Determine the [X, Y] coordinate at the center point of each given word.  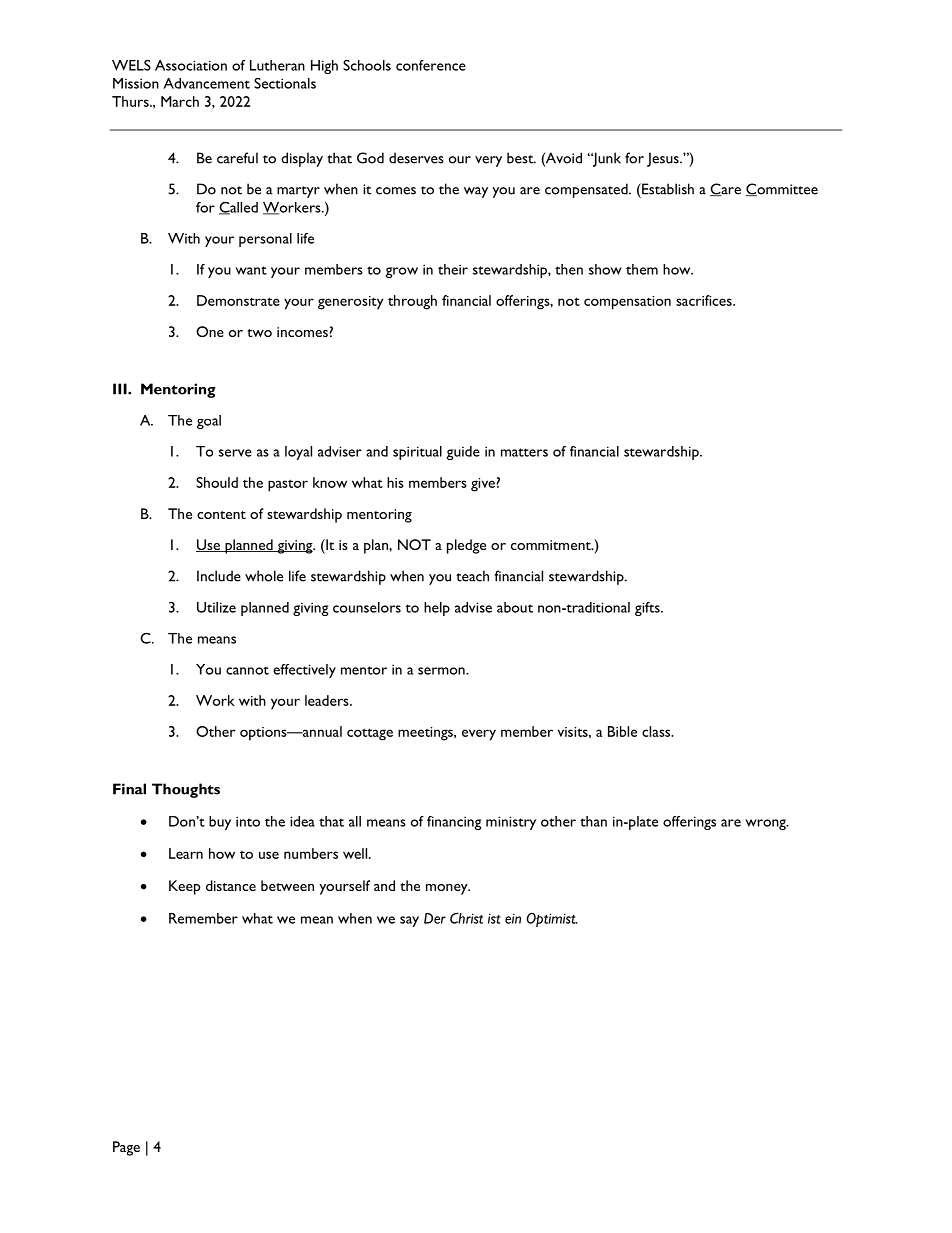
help [437, 609]
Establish [667, 189]
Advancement [206, 83]
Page [126, 1148]
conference [431, 65]
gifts [648, 609]
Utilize [216, 607]
